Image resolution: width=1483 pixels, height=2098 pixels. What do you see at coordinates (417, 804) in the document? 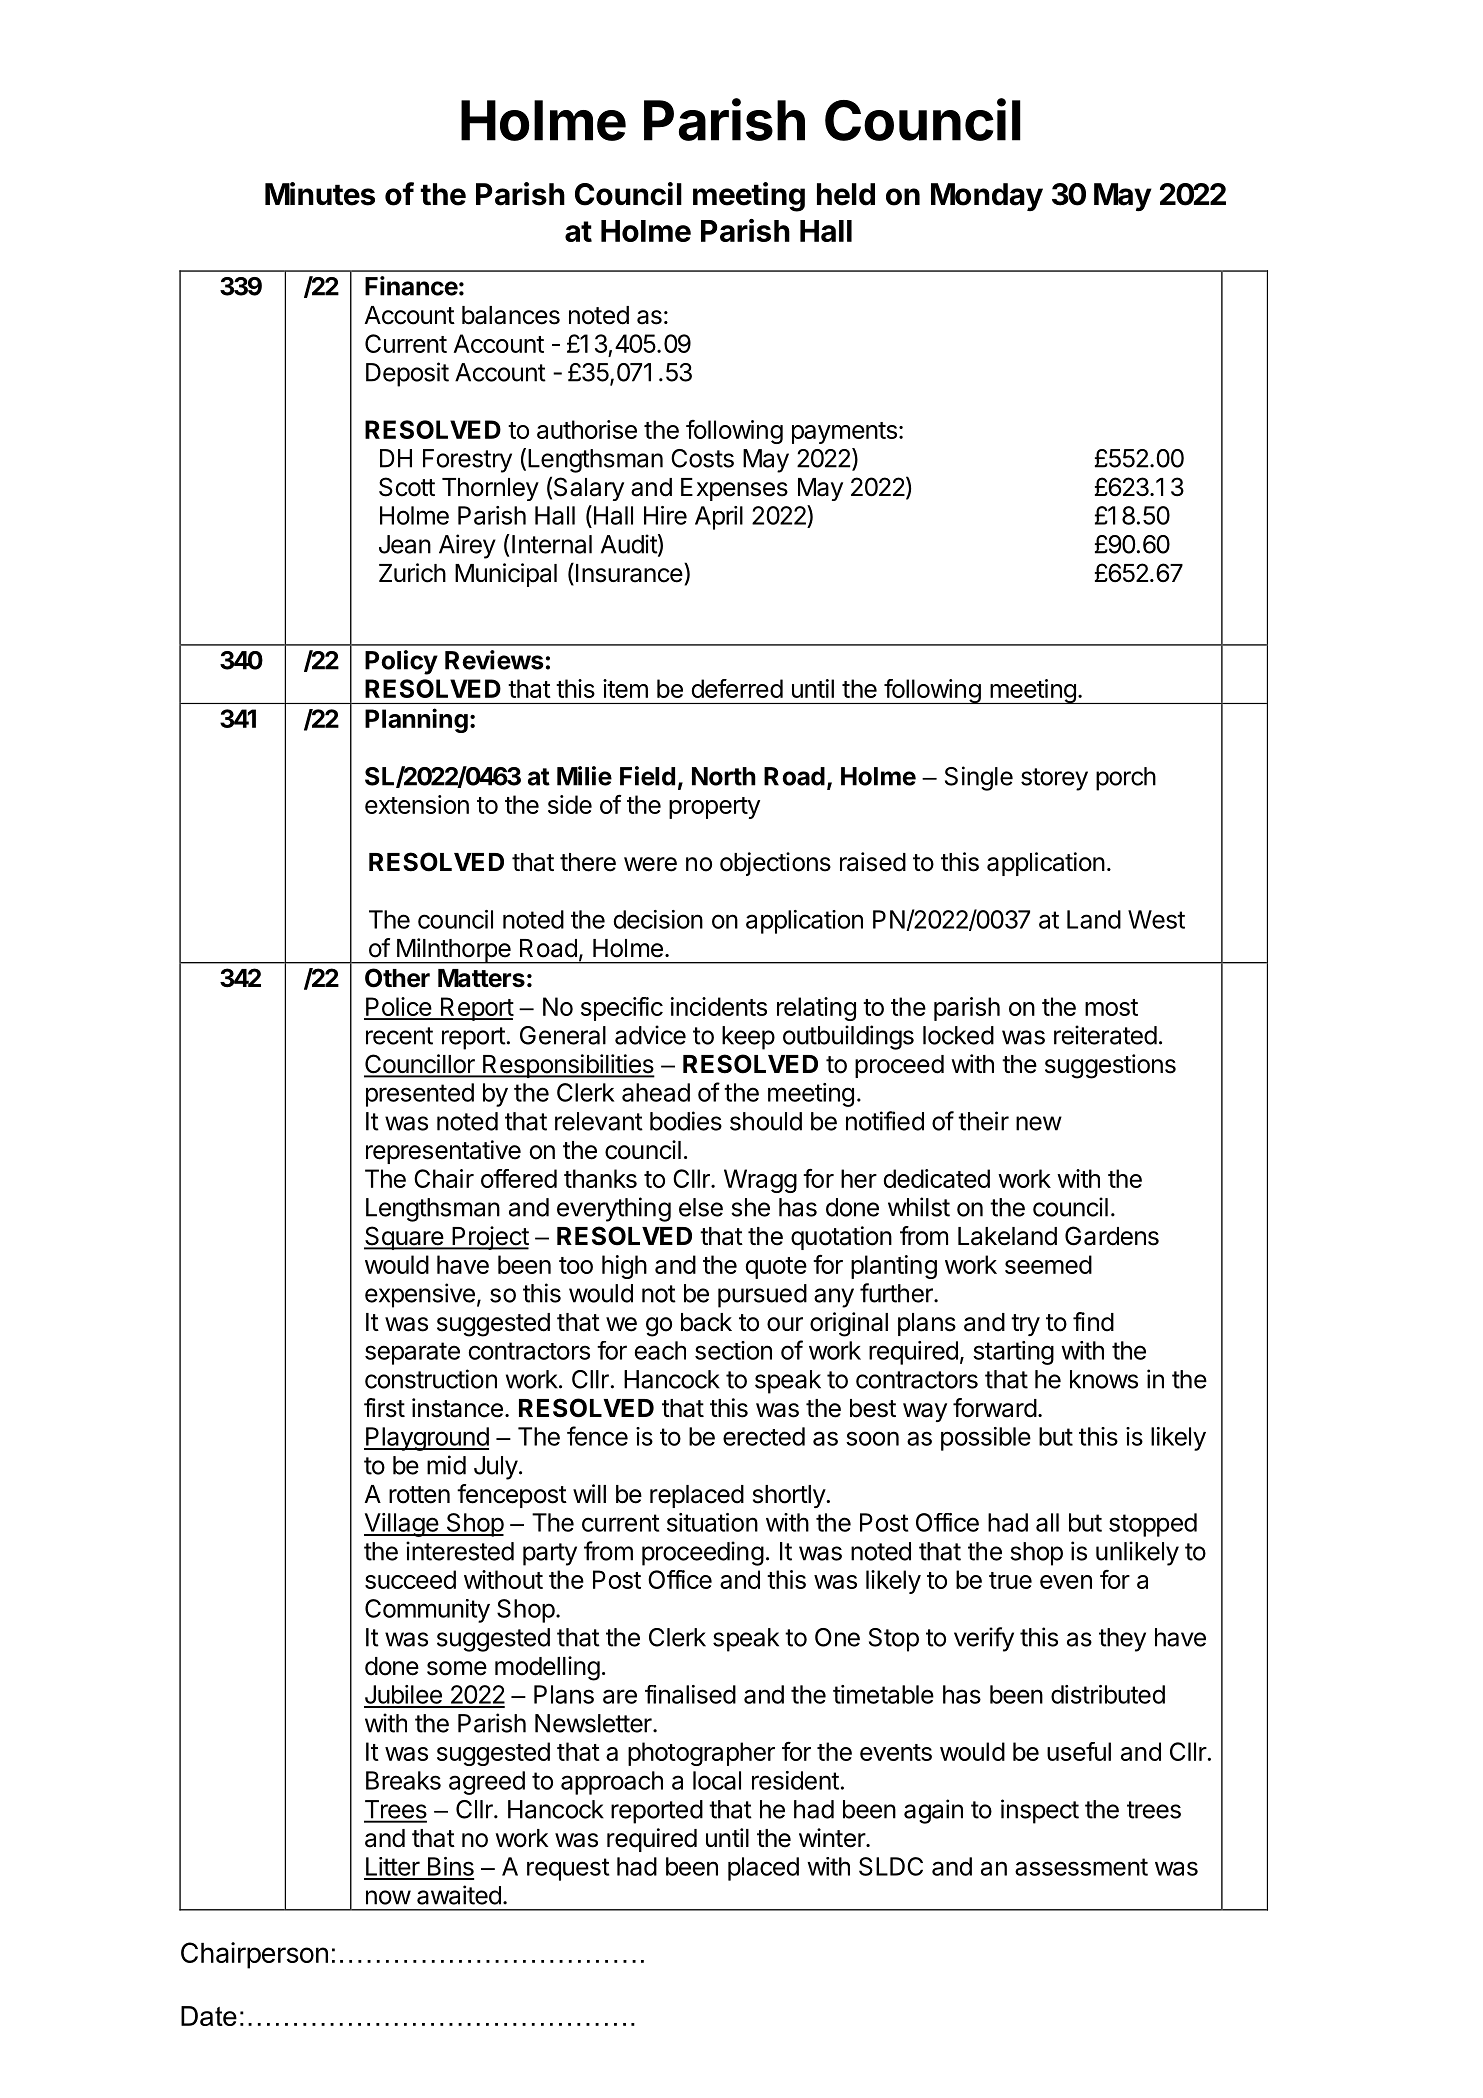
I see `extension` at bounding box center [417, 804].
